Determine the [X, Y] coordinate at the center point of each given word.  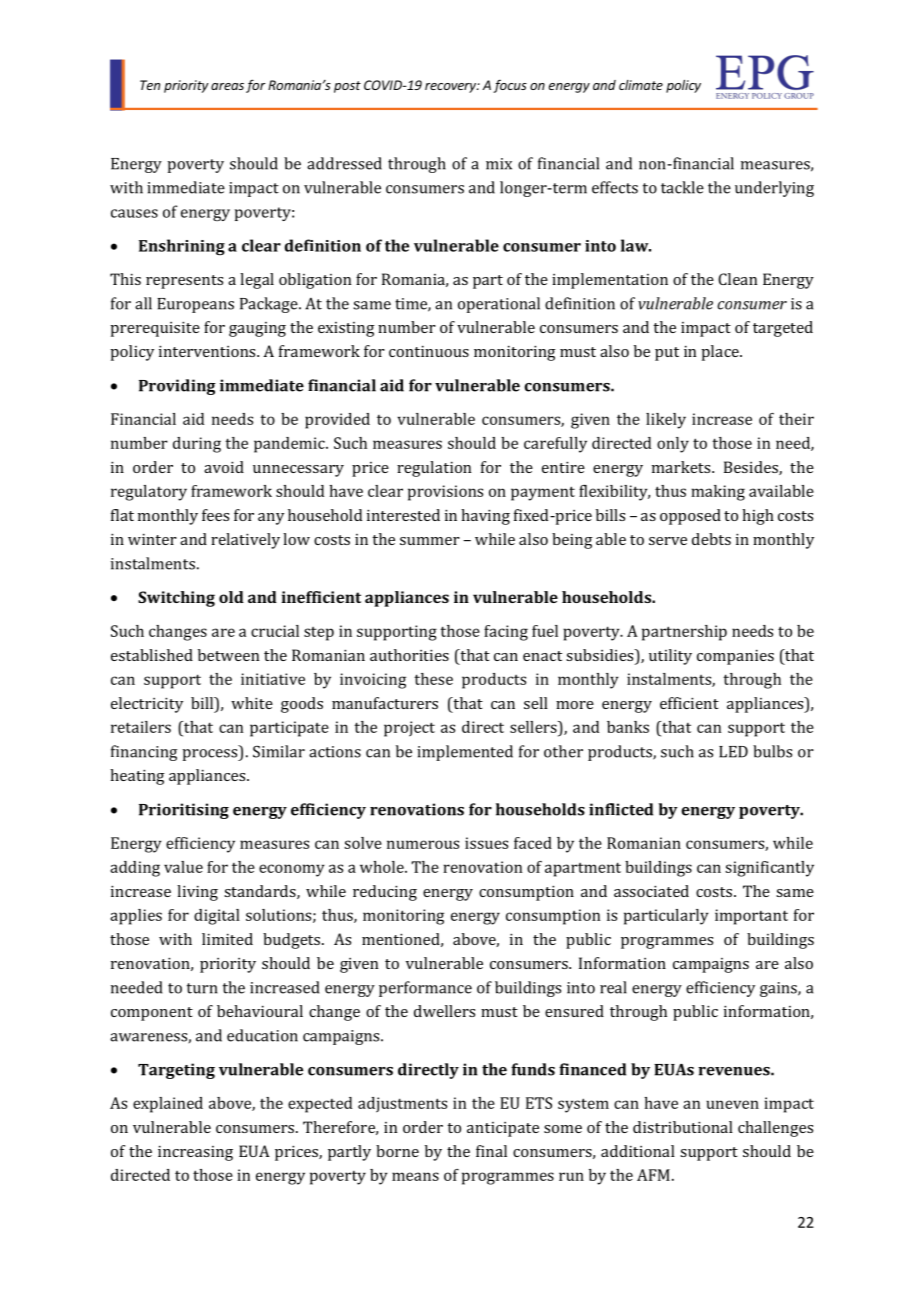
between [228, 655]
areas [227, 86]
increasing [195, 1153]
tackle [682, 187]
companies [735, 657]
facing [506, 633]
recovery [451, 88]
